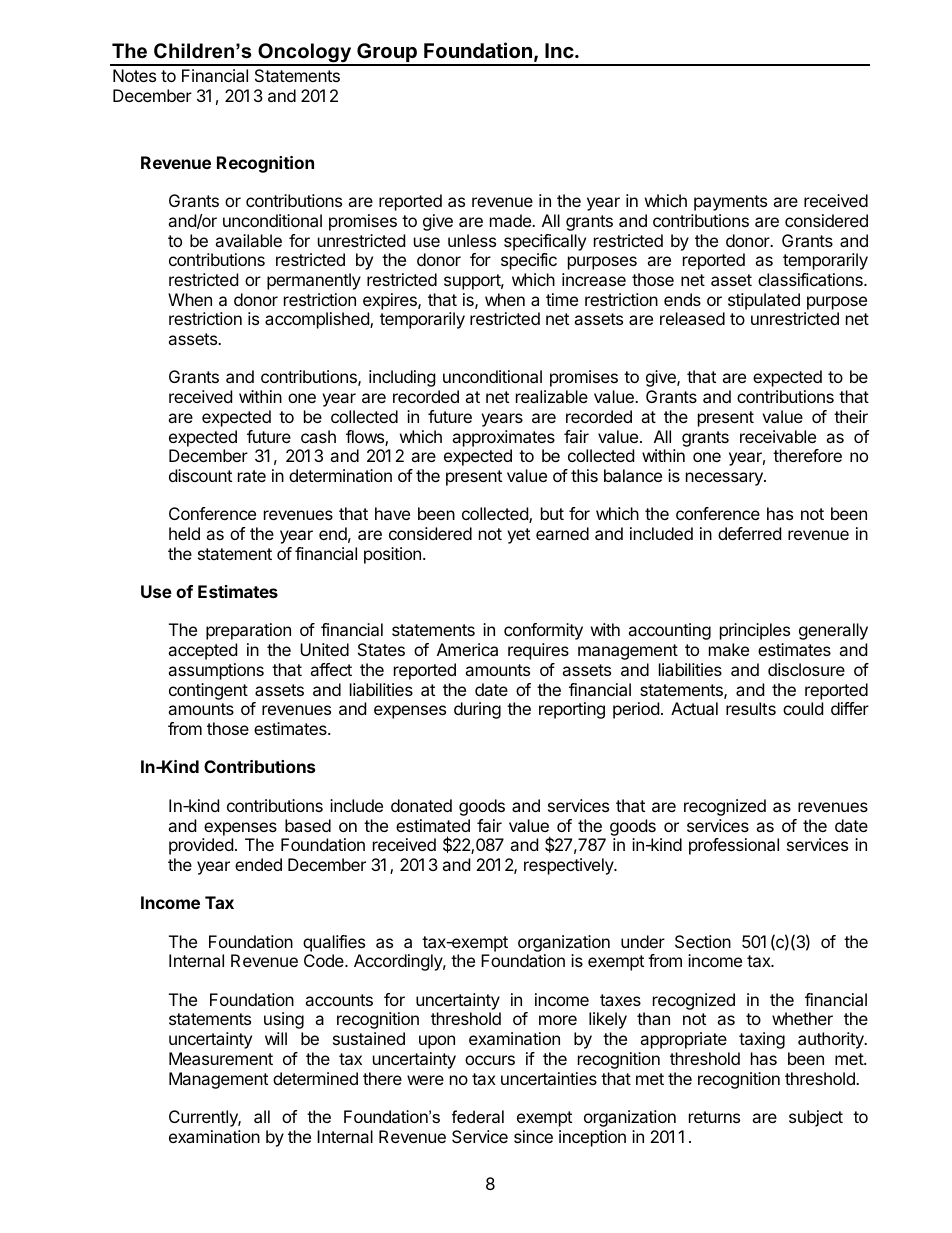  What do you see at coordinates (730, 203) in the screenshot?
I see `payments` at bounding box center [730, 203].
